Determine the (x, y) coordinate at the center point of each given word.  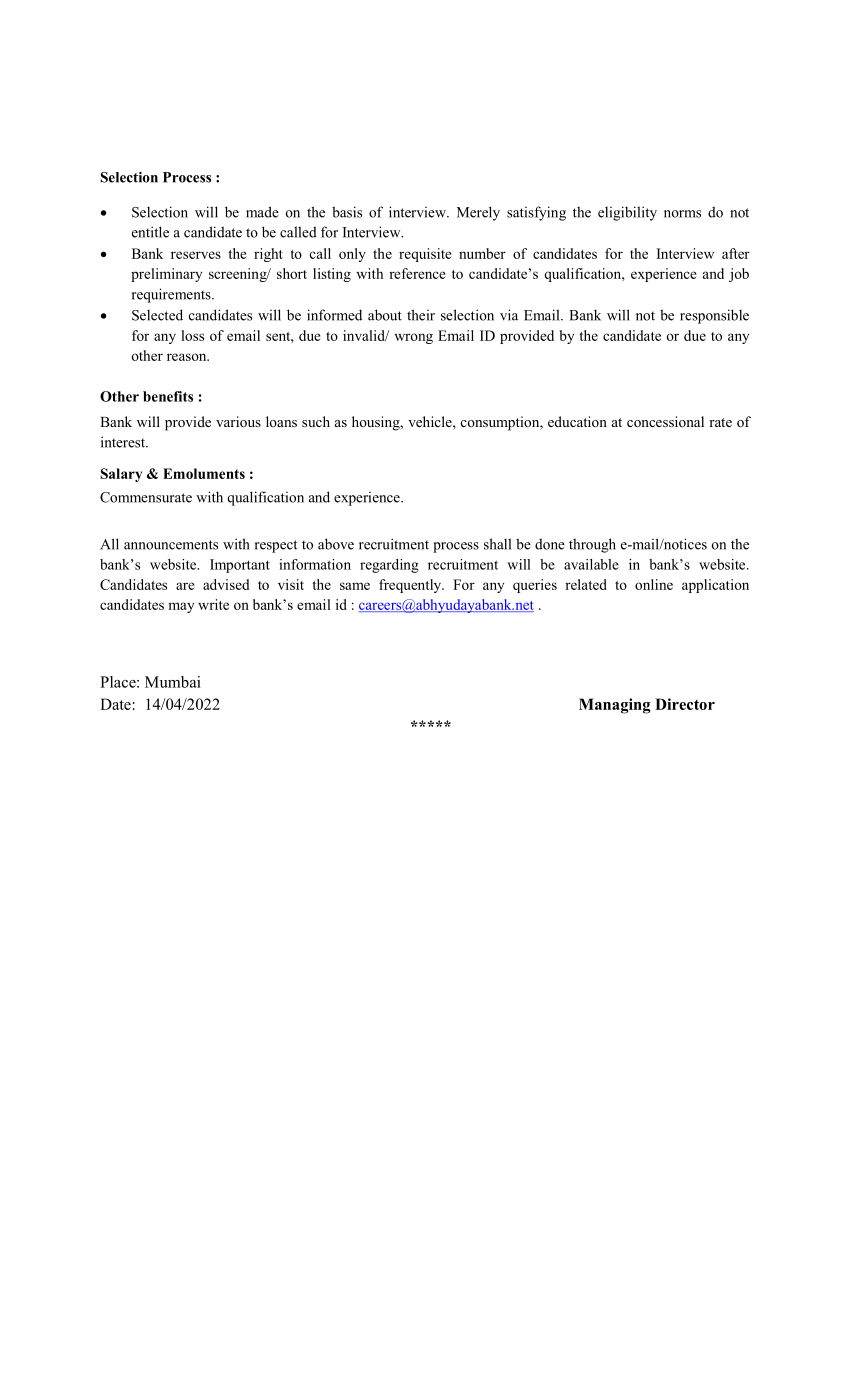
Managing (615, 706)
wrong (413, 338)
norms (682, 214)
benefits (168, 396)
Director (685, 704)
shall (497, 544)
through (592, 545)
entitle (150, 232)
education (577, 421)
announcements (171, 545)
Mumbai (173, 682)
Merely (478, 213)
